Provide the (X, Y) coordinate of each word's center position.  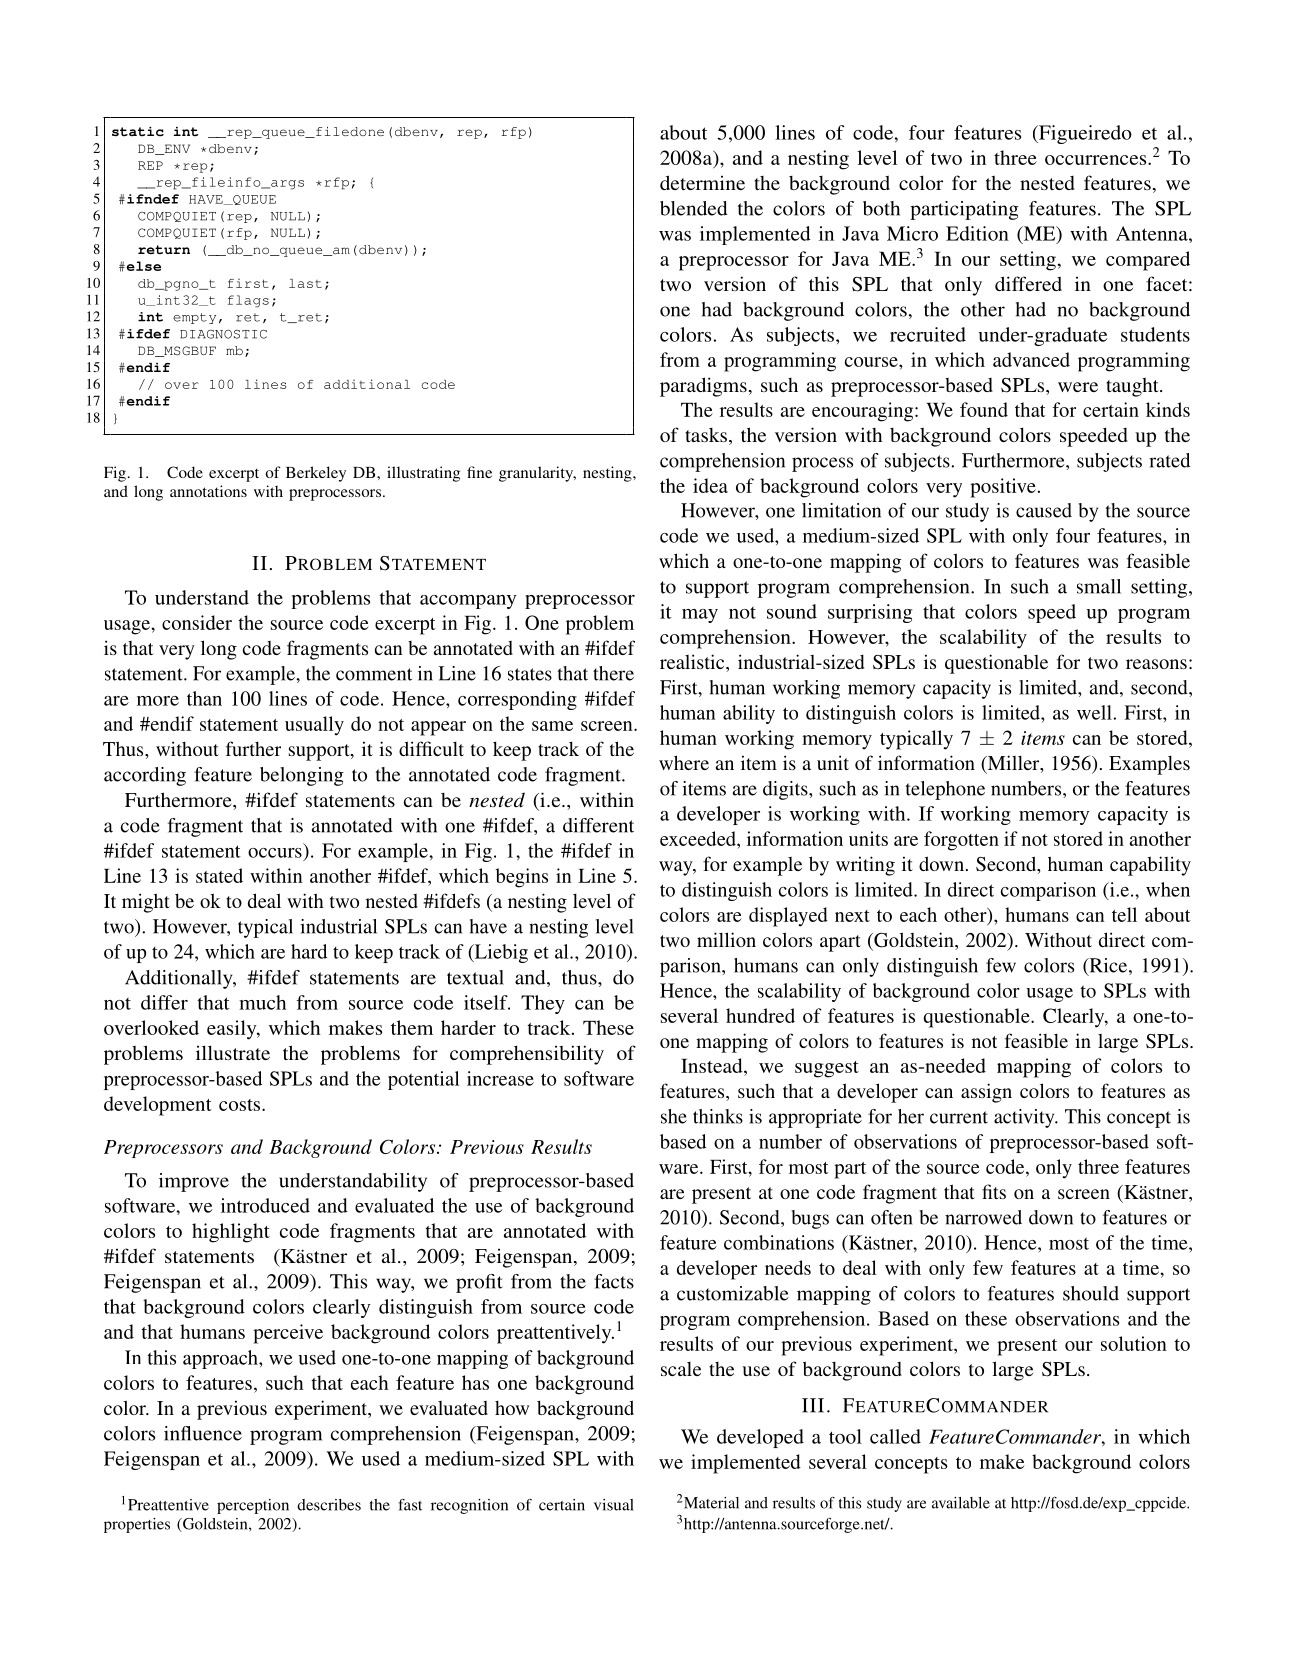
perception (253, 1506)
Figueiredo (1084, 134)
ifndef (153, 199)
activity (1025, 1118)
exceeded (699, 840)
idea (710, 485)
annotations (208, 491)
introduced (265, 1205)
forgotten (961, 841)
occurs (275, 853)
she (674, 1116)
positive (1003, 488)
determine (702, 182)
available (961, 1503)
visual (614, 1505)
